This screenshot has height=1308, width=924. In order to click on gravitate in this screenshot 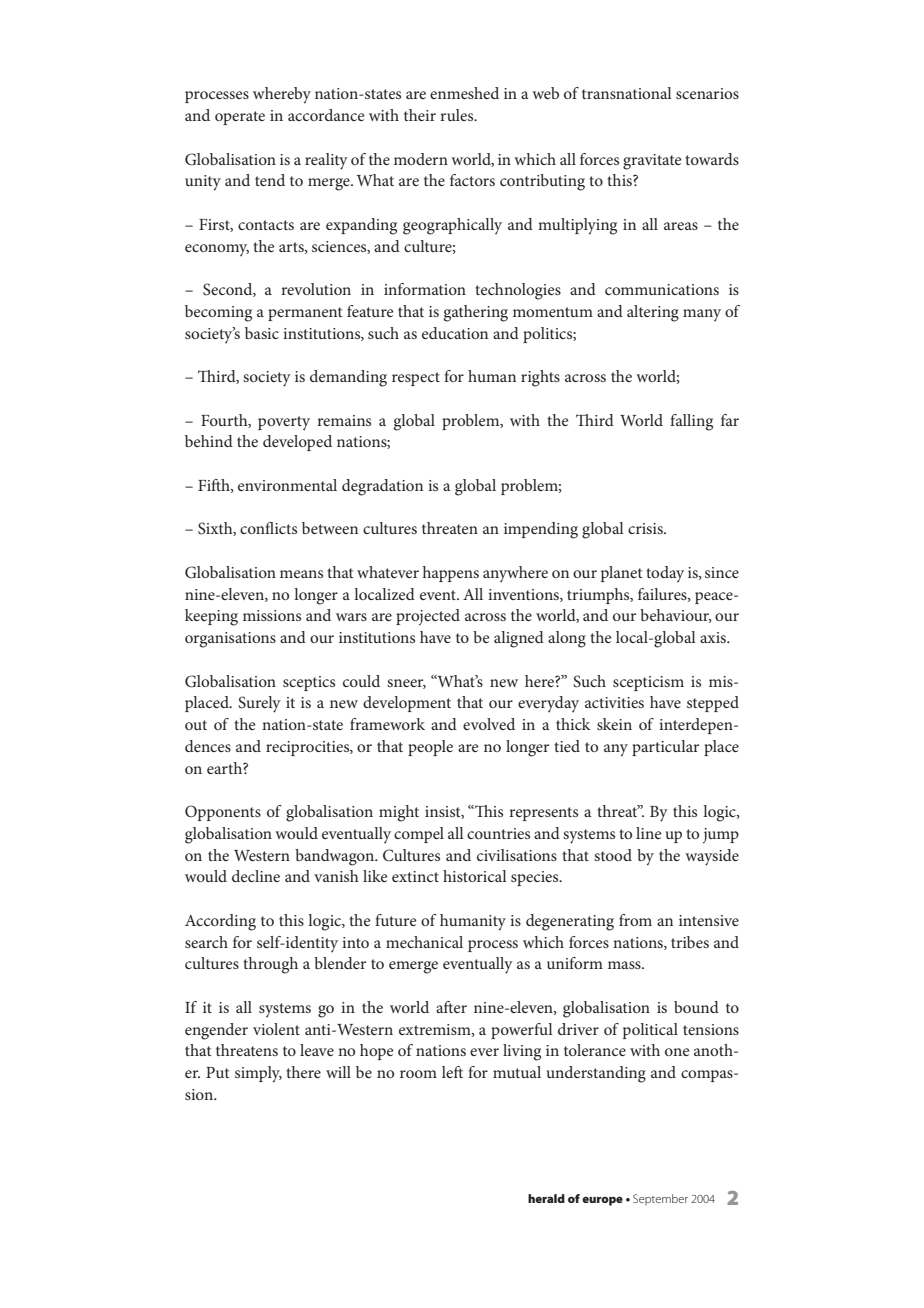, I will do `click(652, 162)`.
